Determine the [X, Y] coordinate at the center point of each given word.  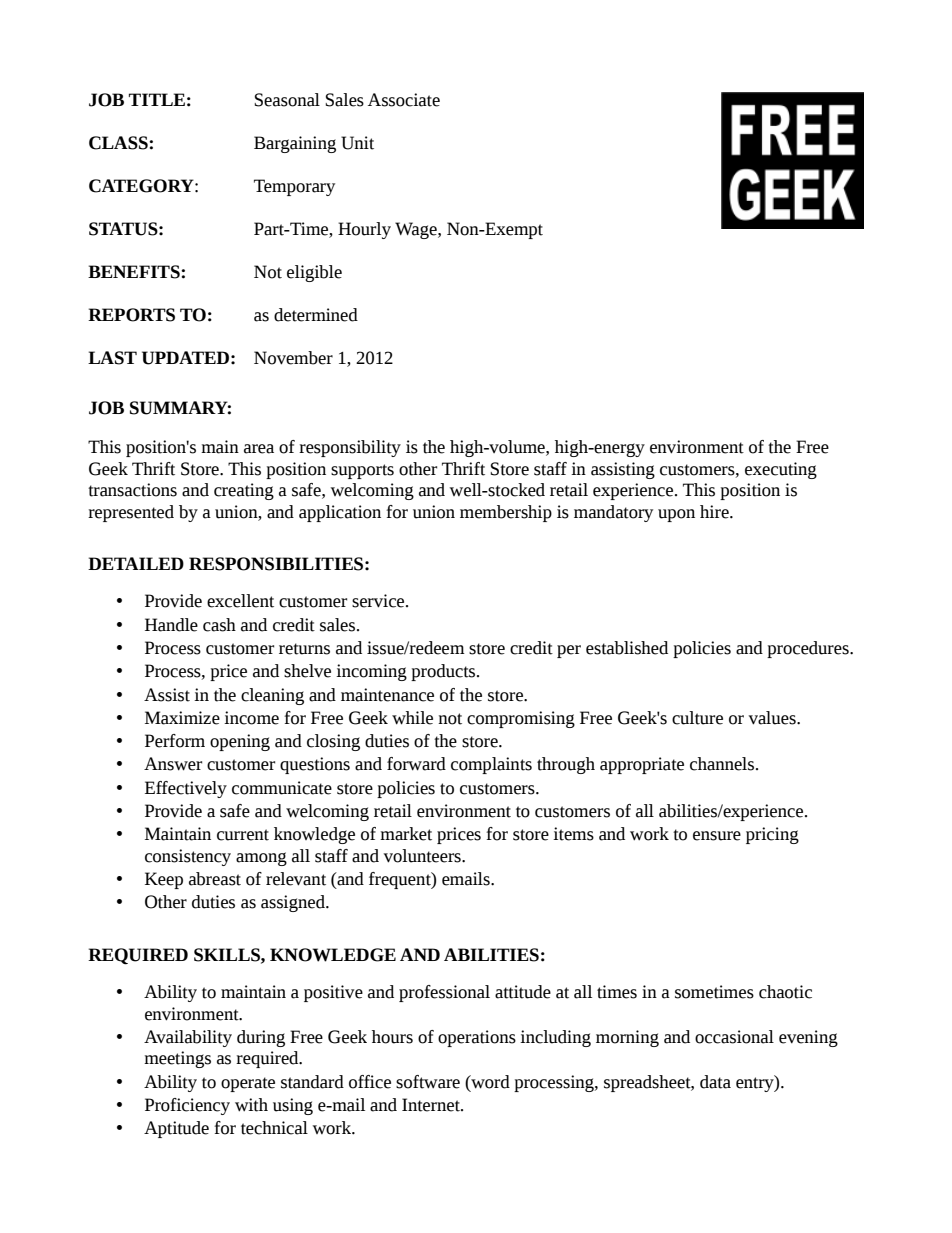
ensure [717, 836]
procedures [809, 649]
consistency [188, 857]
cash [219, 625]
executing [781, 470]
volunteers [423, 856]
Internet [432, 1105]
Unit [357, 143]
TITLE [157, 99]
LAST [112, 358]
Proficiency [187, 1106]
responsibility [350, 448]
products [444, 672]
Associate [404, 100]
